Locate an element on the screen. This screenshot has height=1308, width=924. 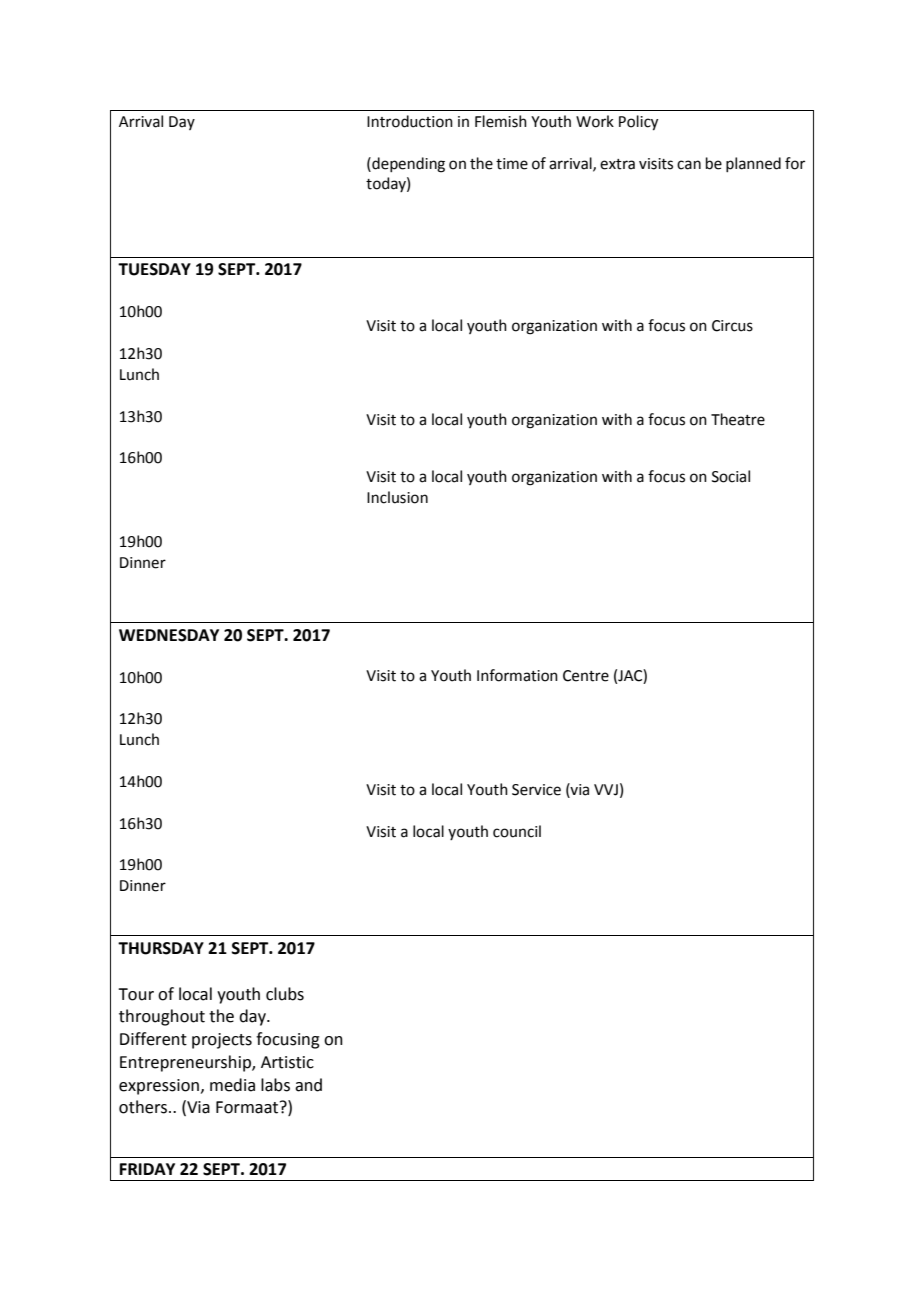
can is located at coordinates (689, 165).
